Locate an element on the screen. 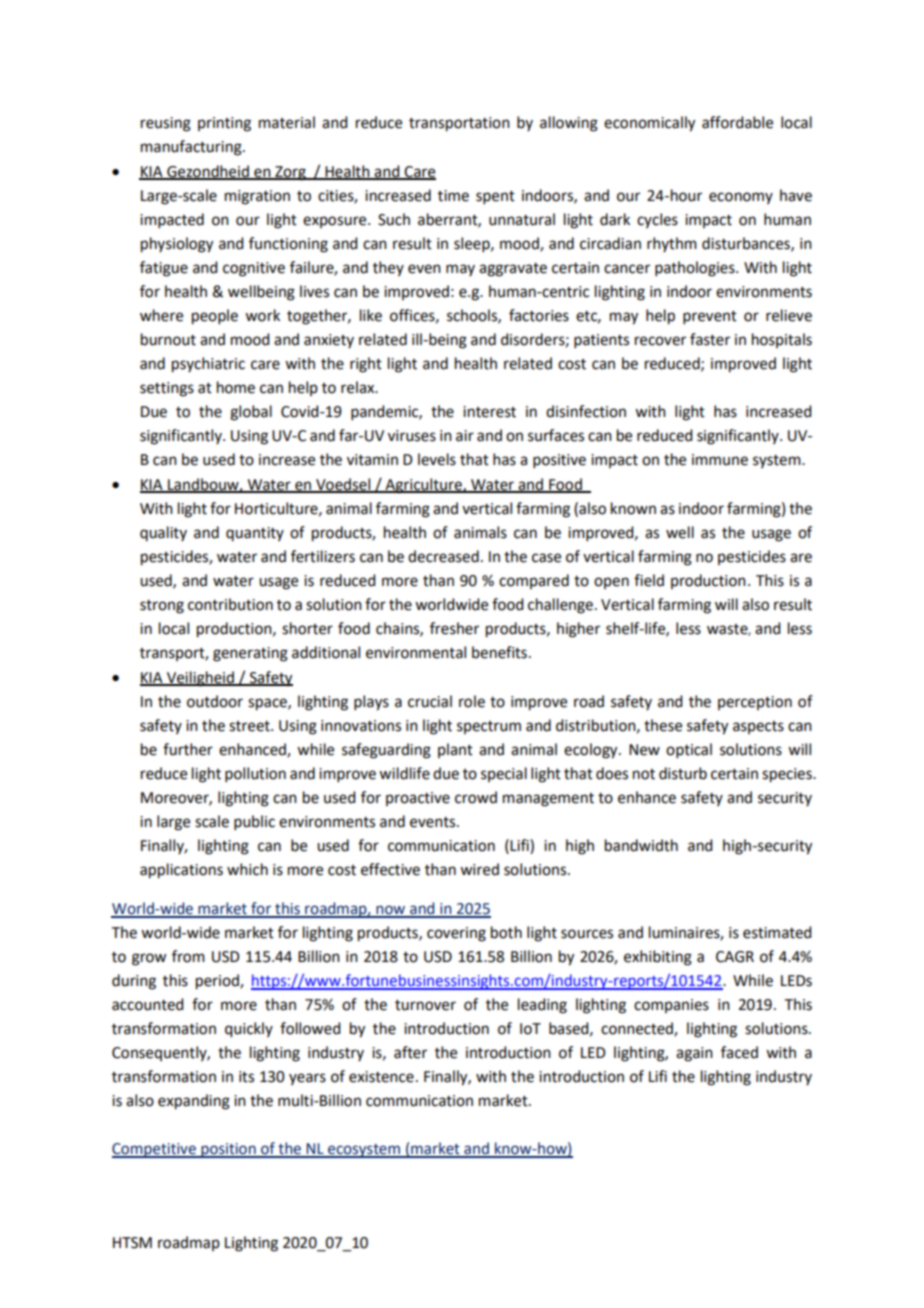 This screenshot has height=1308, width=924. time is located at coordinates (453, 196).
